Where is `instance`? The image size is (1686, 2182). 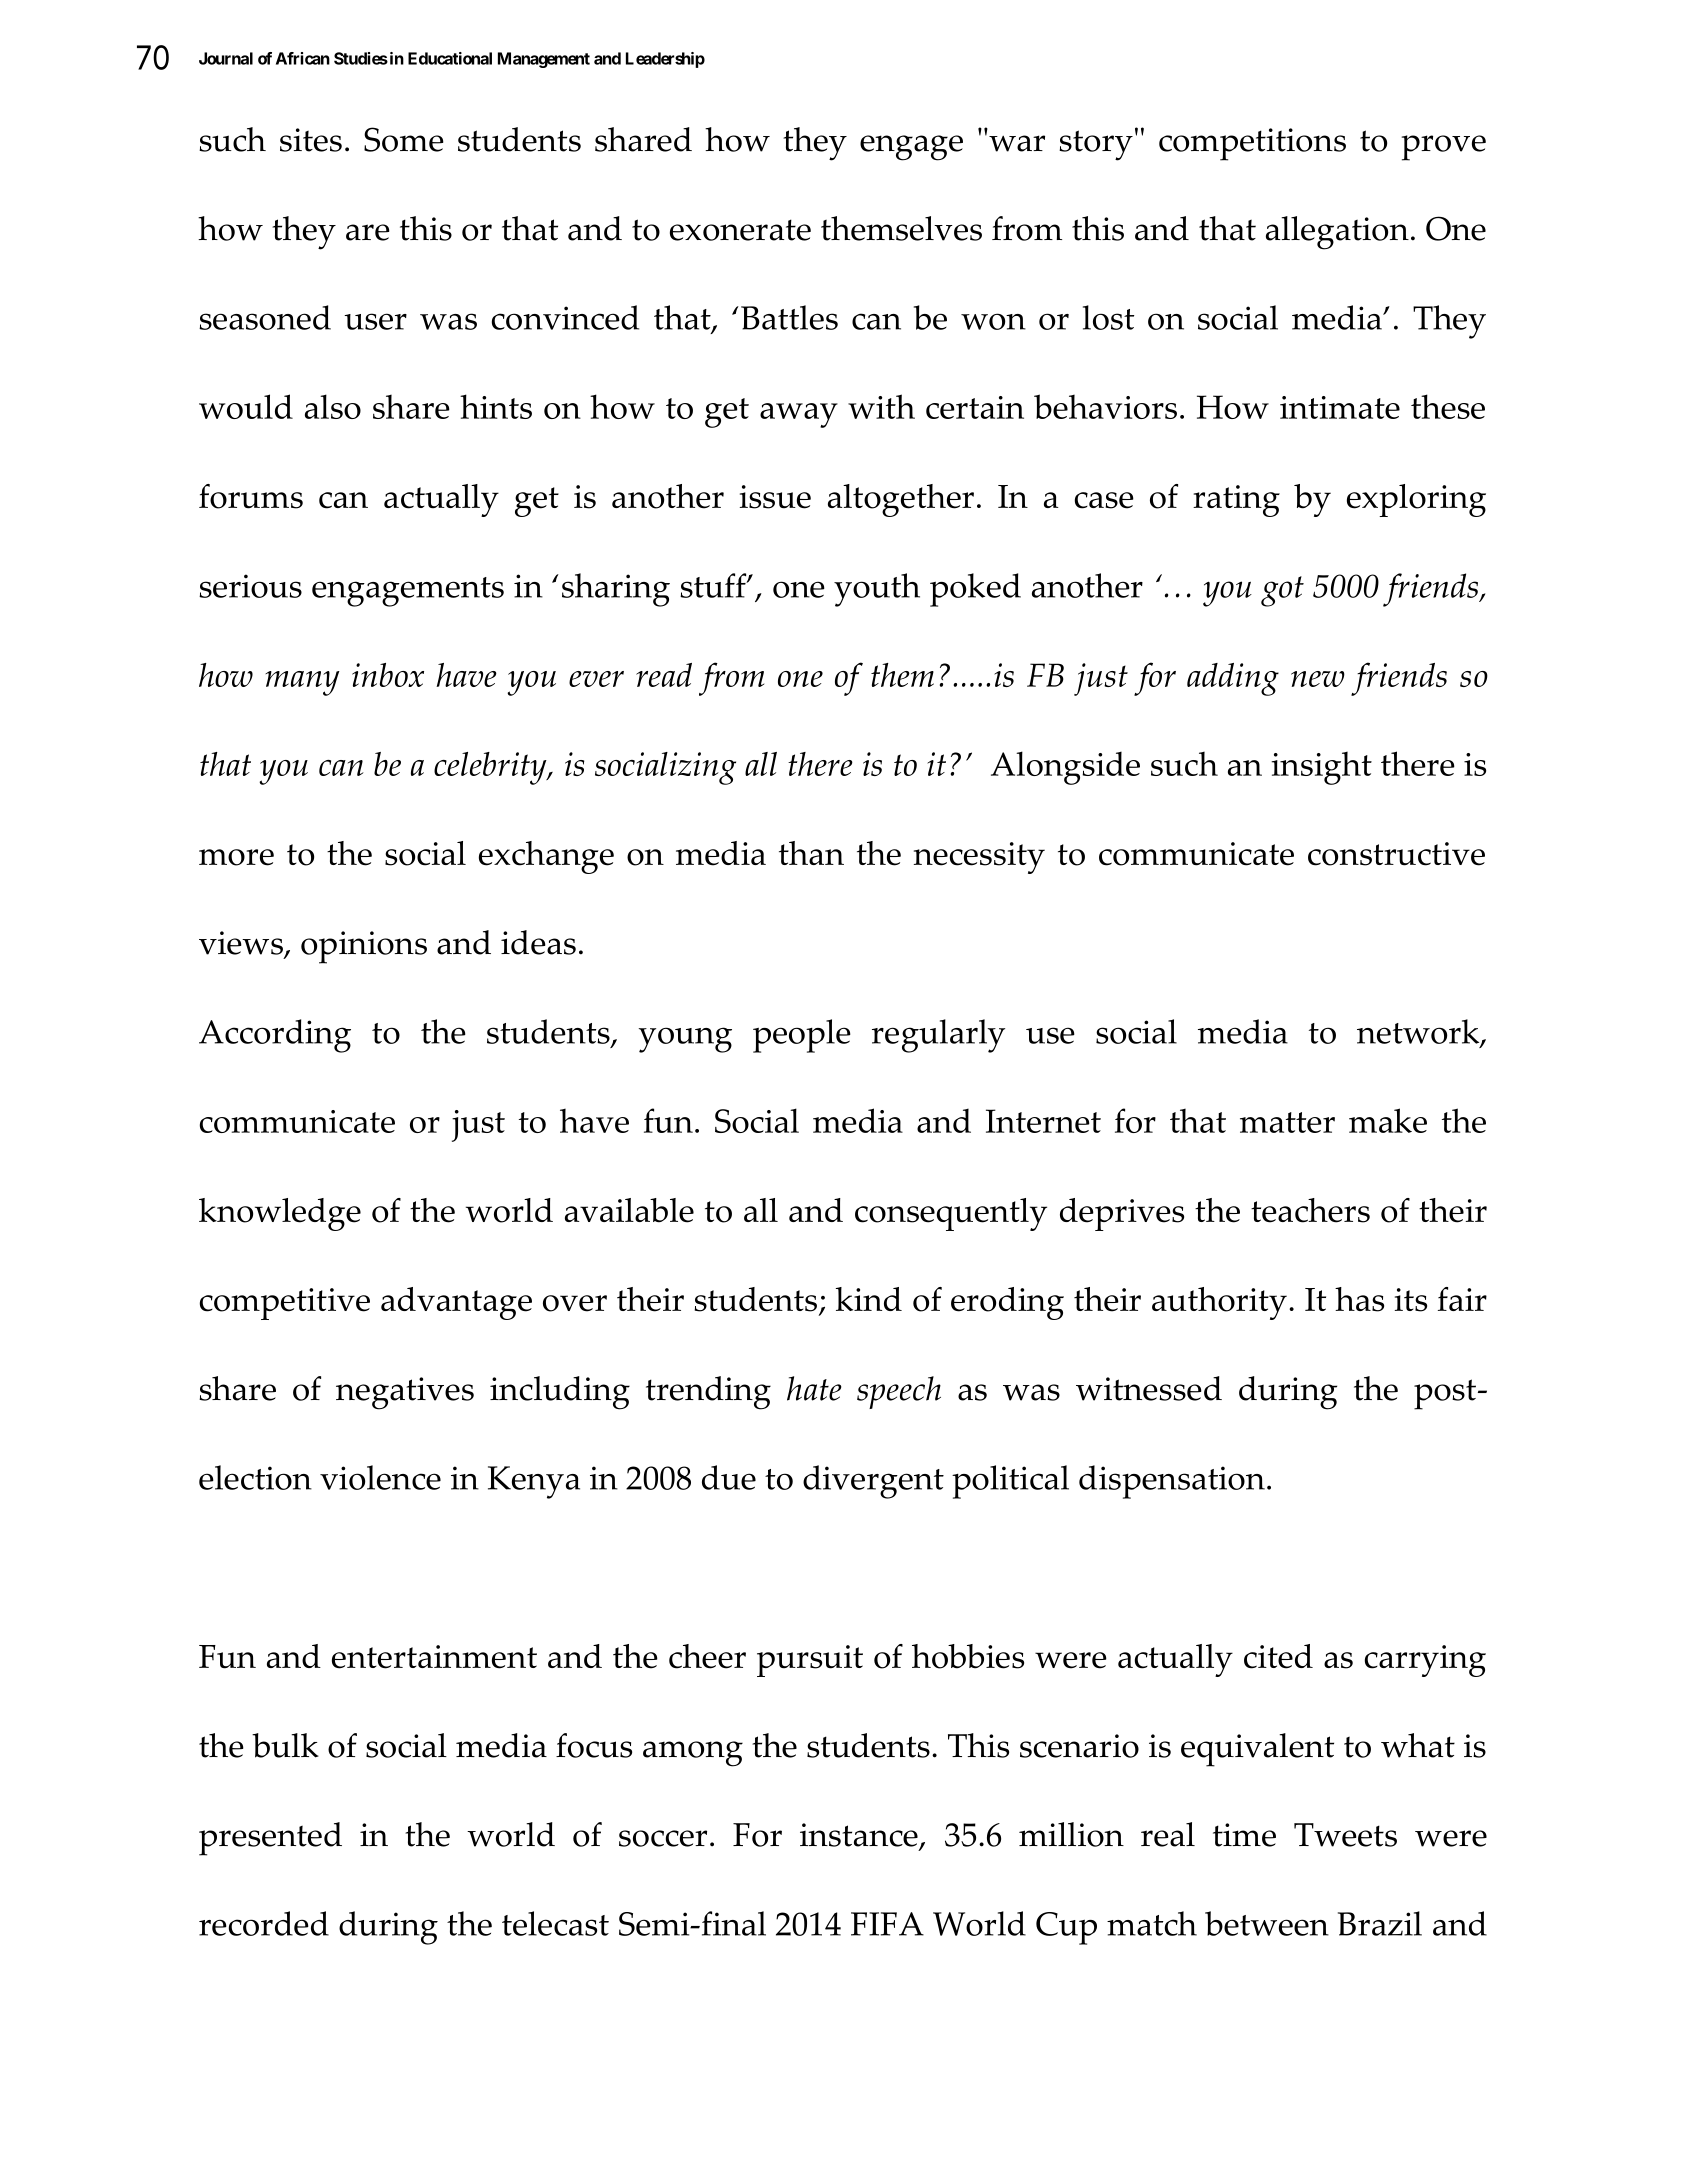
instance is located at coordinates (860, 1836).
